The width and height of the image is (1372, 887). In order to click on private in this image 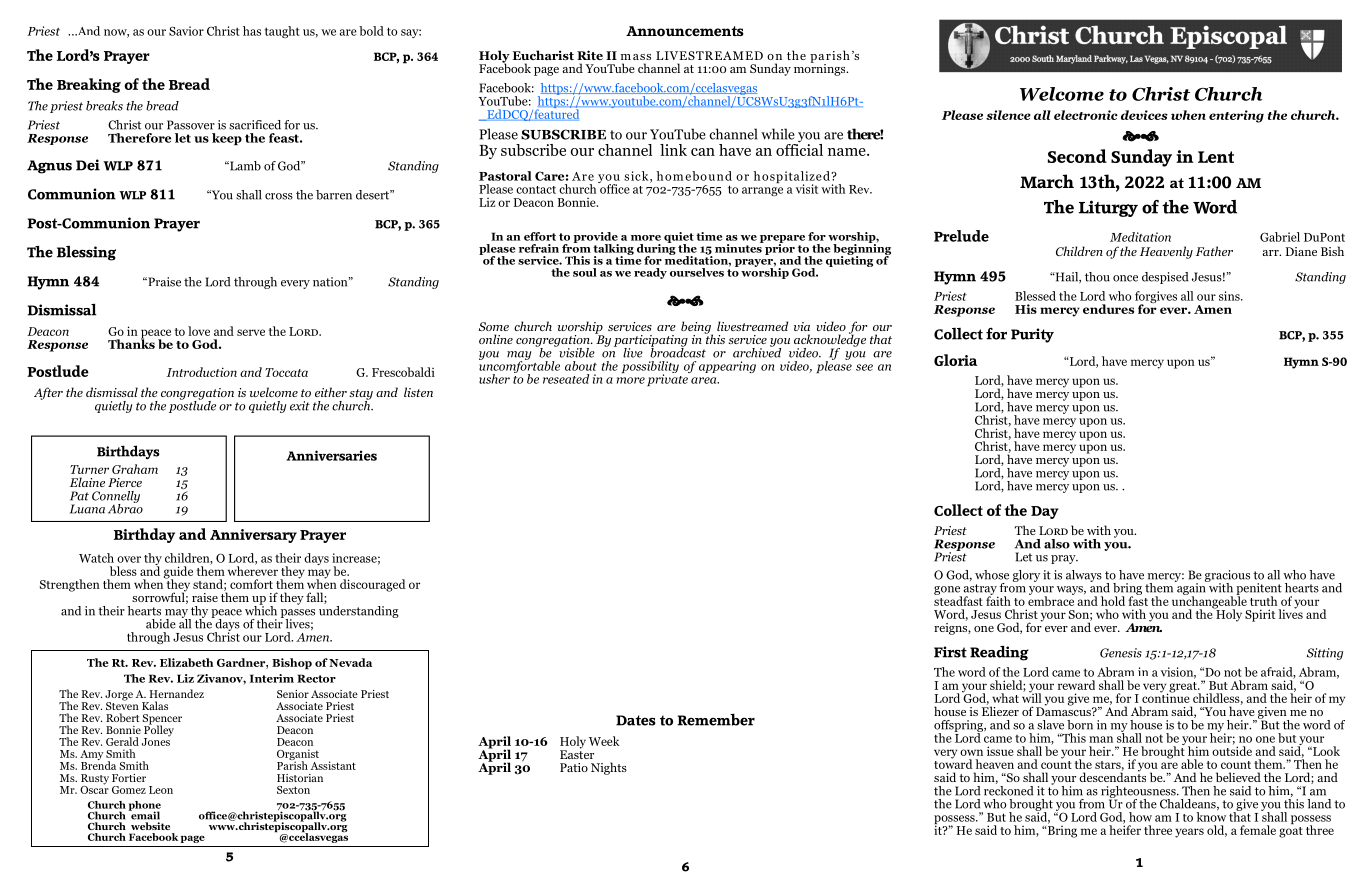, I will do `click(668, 379)`.
